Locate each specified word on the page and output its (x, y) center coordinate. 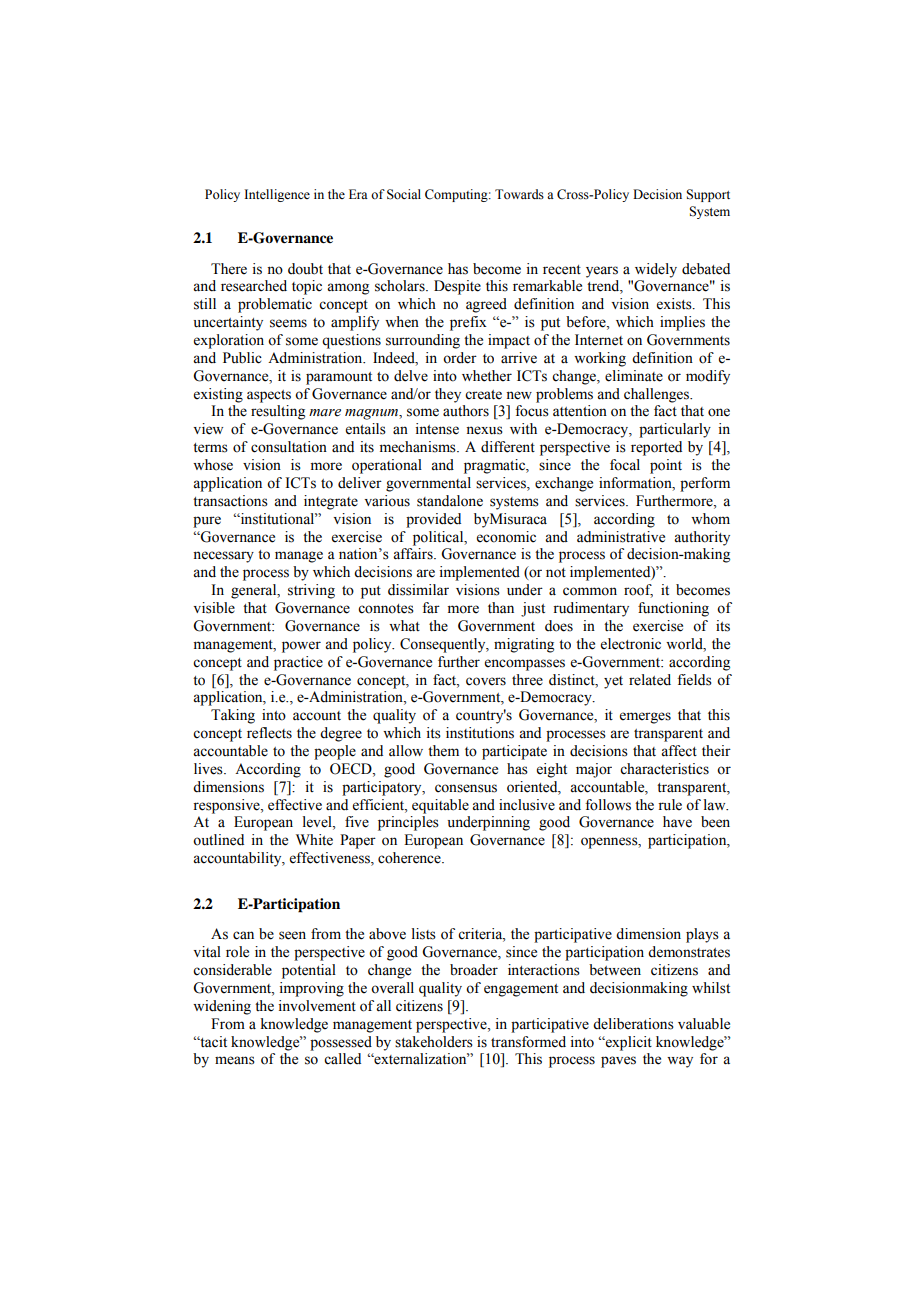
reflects (269, 733)
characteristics (664, 769)
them (443, 751)
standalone (450, 501)
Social (404, 194)
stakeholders (434, 1042)
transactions (230, 501)
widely (656, 270)
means (235, 1060)
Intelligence (277, 195)
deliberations (633, 1024)
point (666, 466)
